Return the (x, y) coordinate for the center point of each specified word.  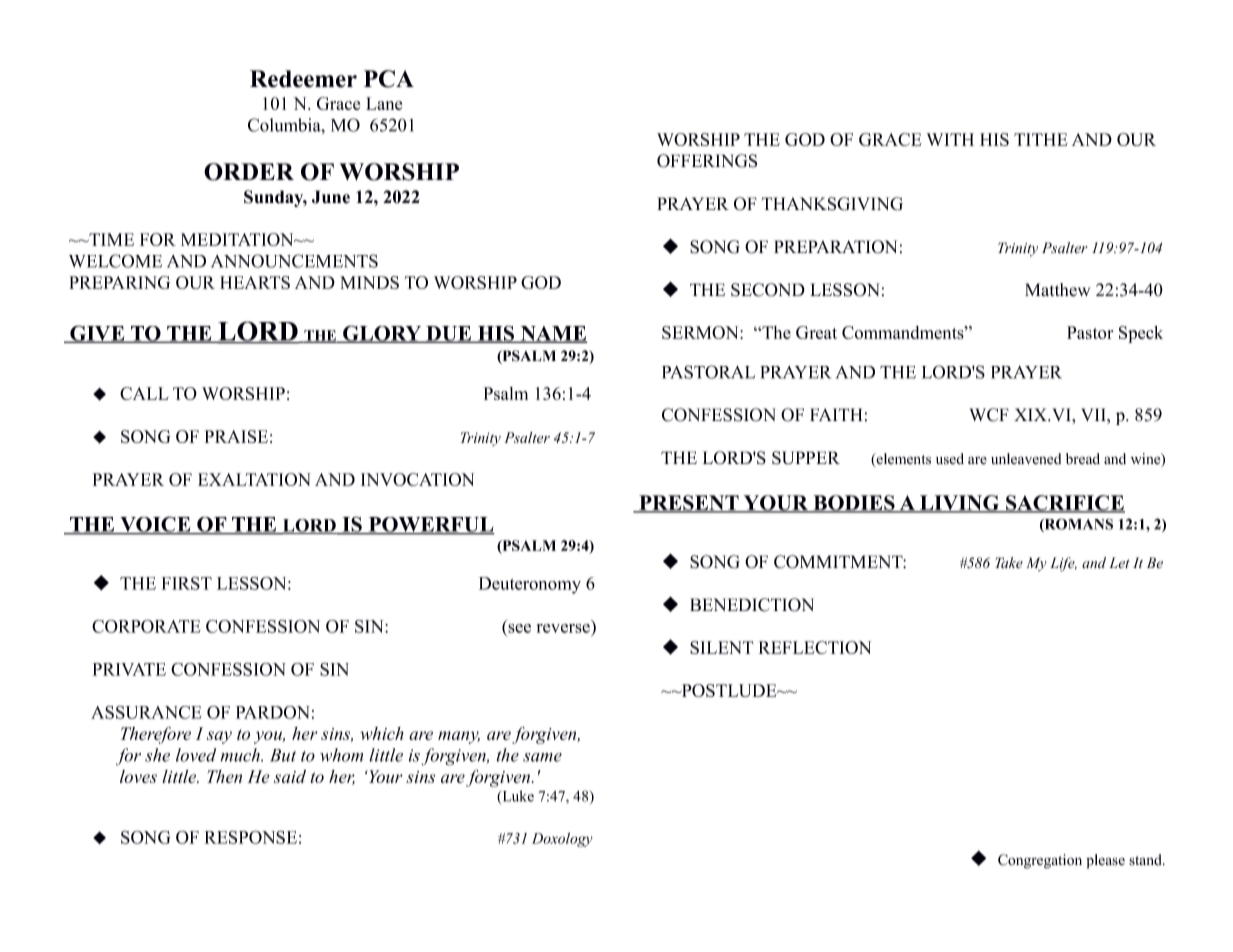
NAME (553, 334)
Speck (1141, 334)
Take (1009, 563)
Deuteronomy (530, 585)
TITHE (1040, 139)
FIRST (187, 583)
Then (224, 776)
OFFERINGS (707, 161)
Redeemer (303, 79)
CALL (144, 393)
